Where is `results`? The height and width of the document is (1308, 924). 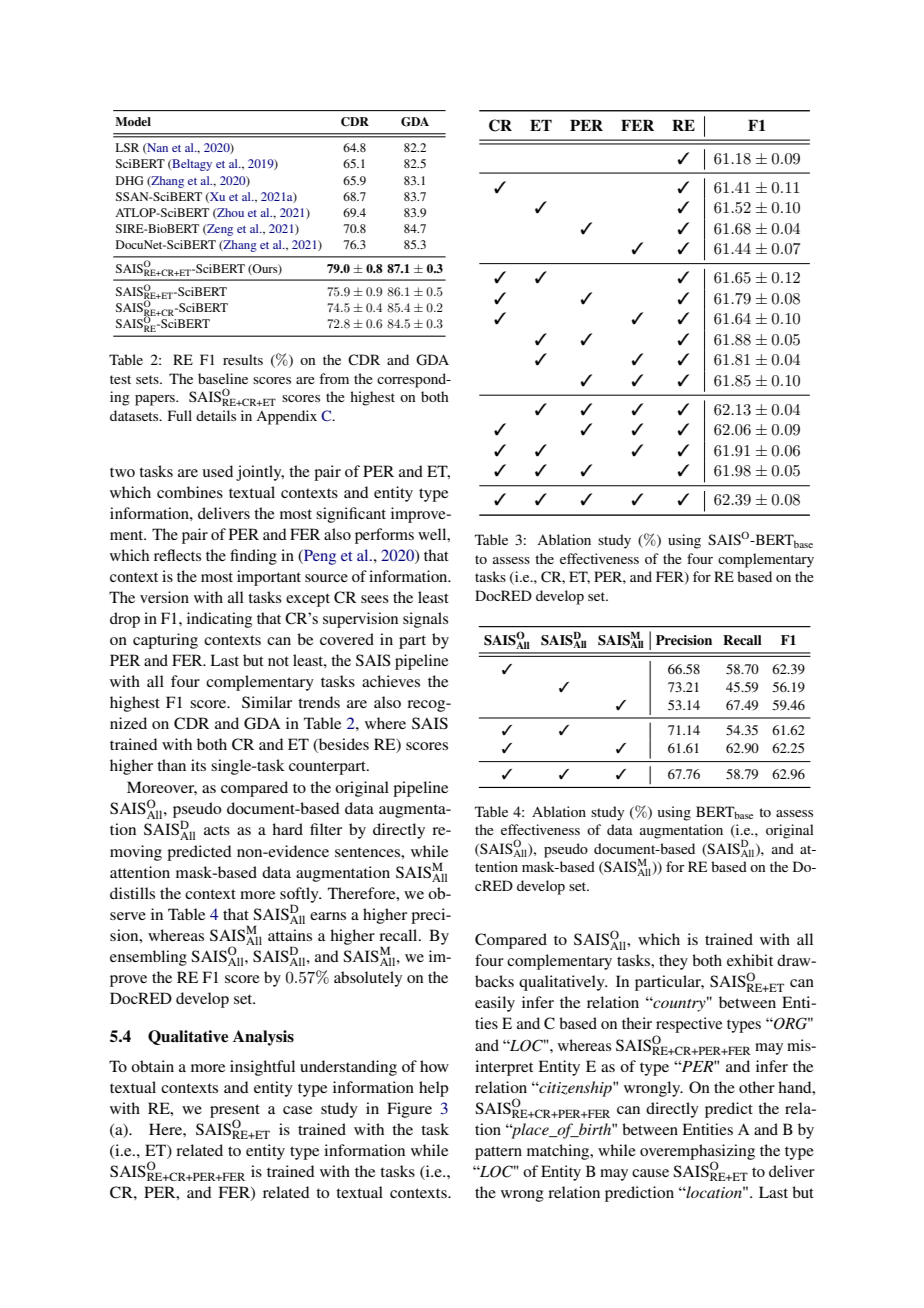
results is located at coordinates (243, 359).
